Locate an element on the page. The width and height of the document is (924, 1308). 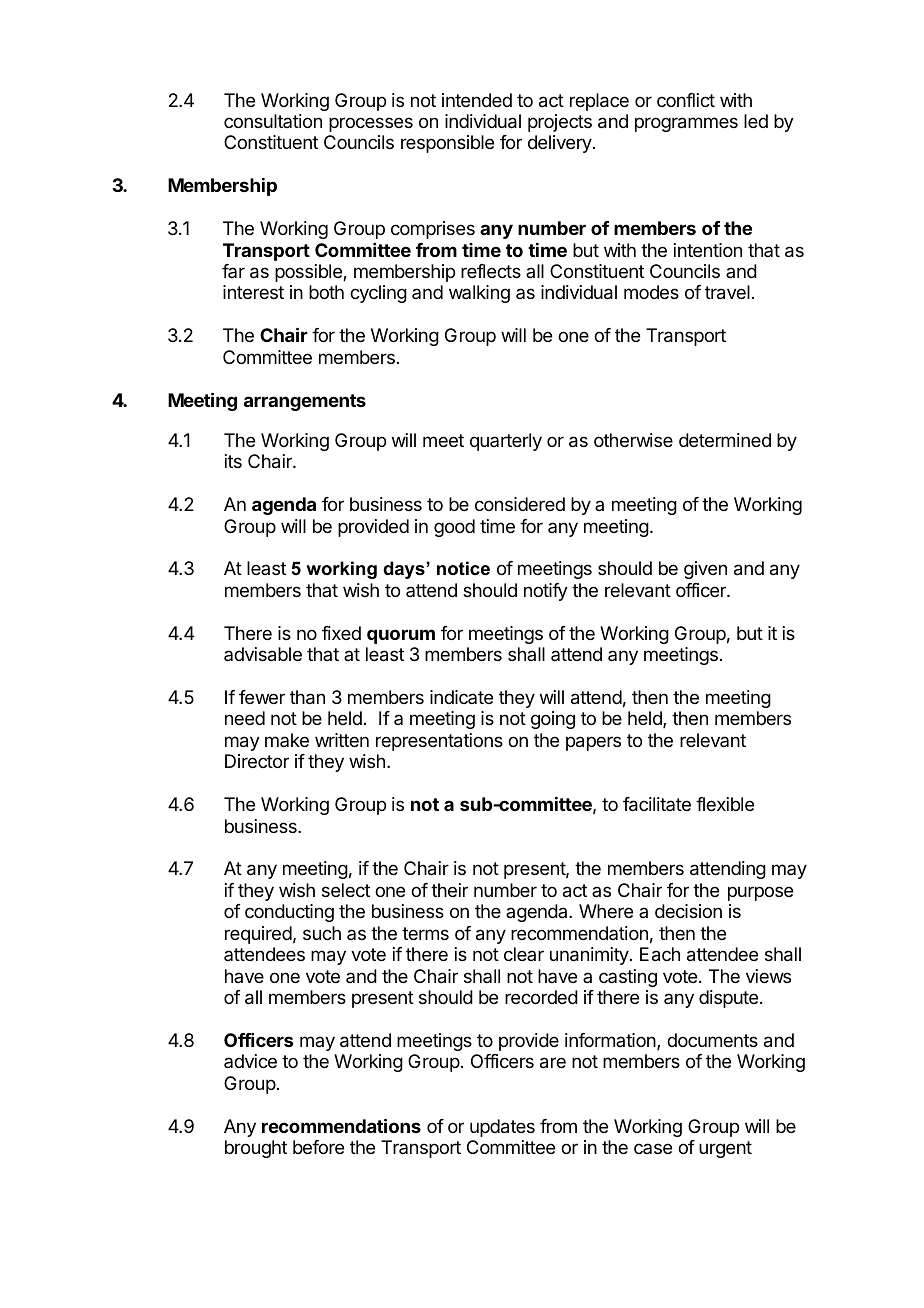
given is located at coordinates (705, 570).
